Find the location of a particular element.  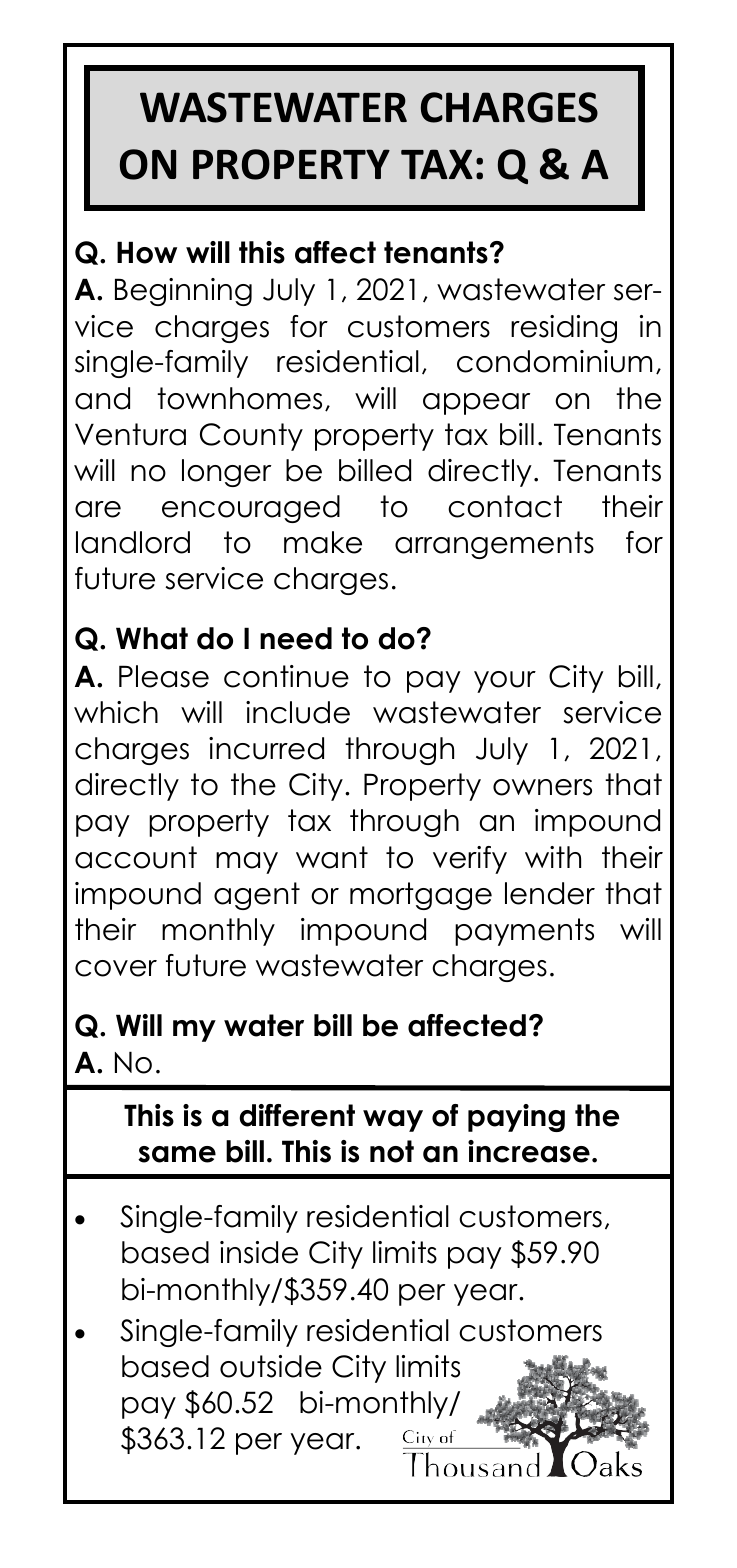

residing is located at coordinates (564, 329).
